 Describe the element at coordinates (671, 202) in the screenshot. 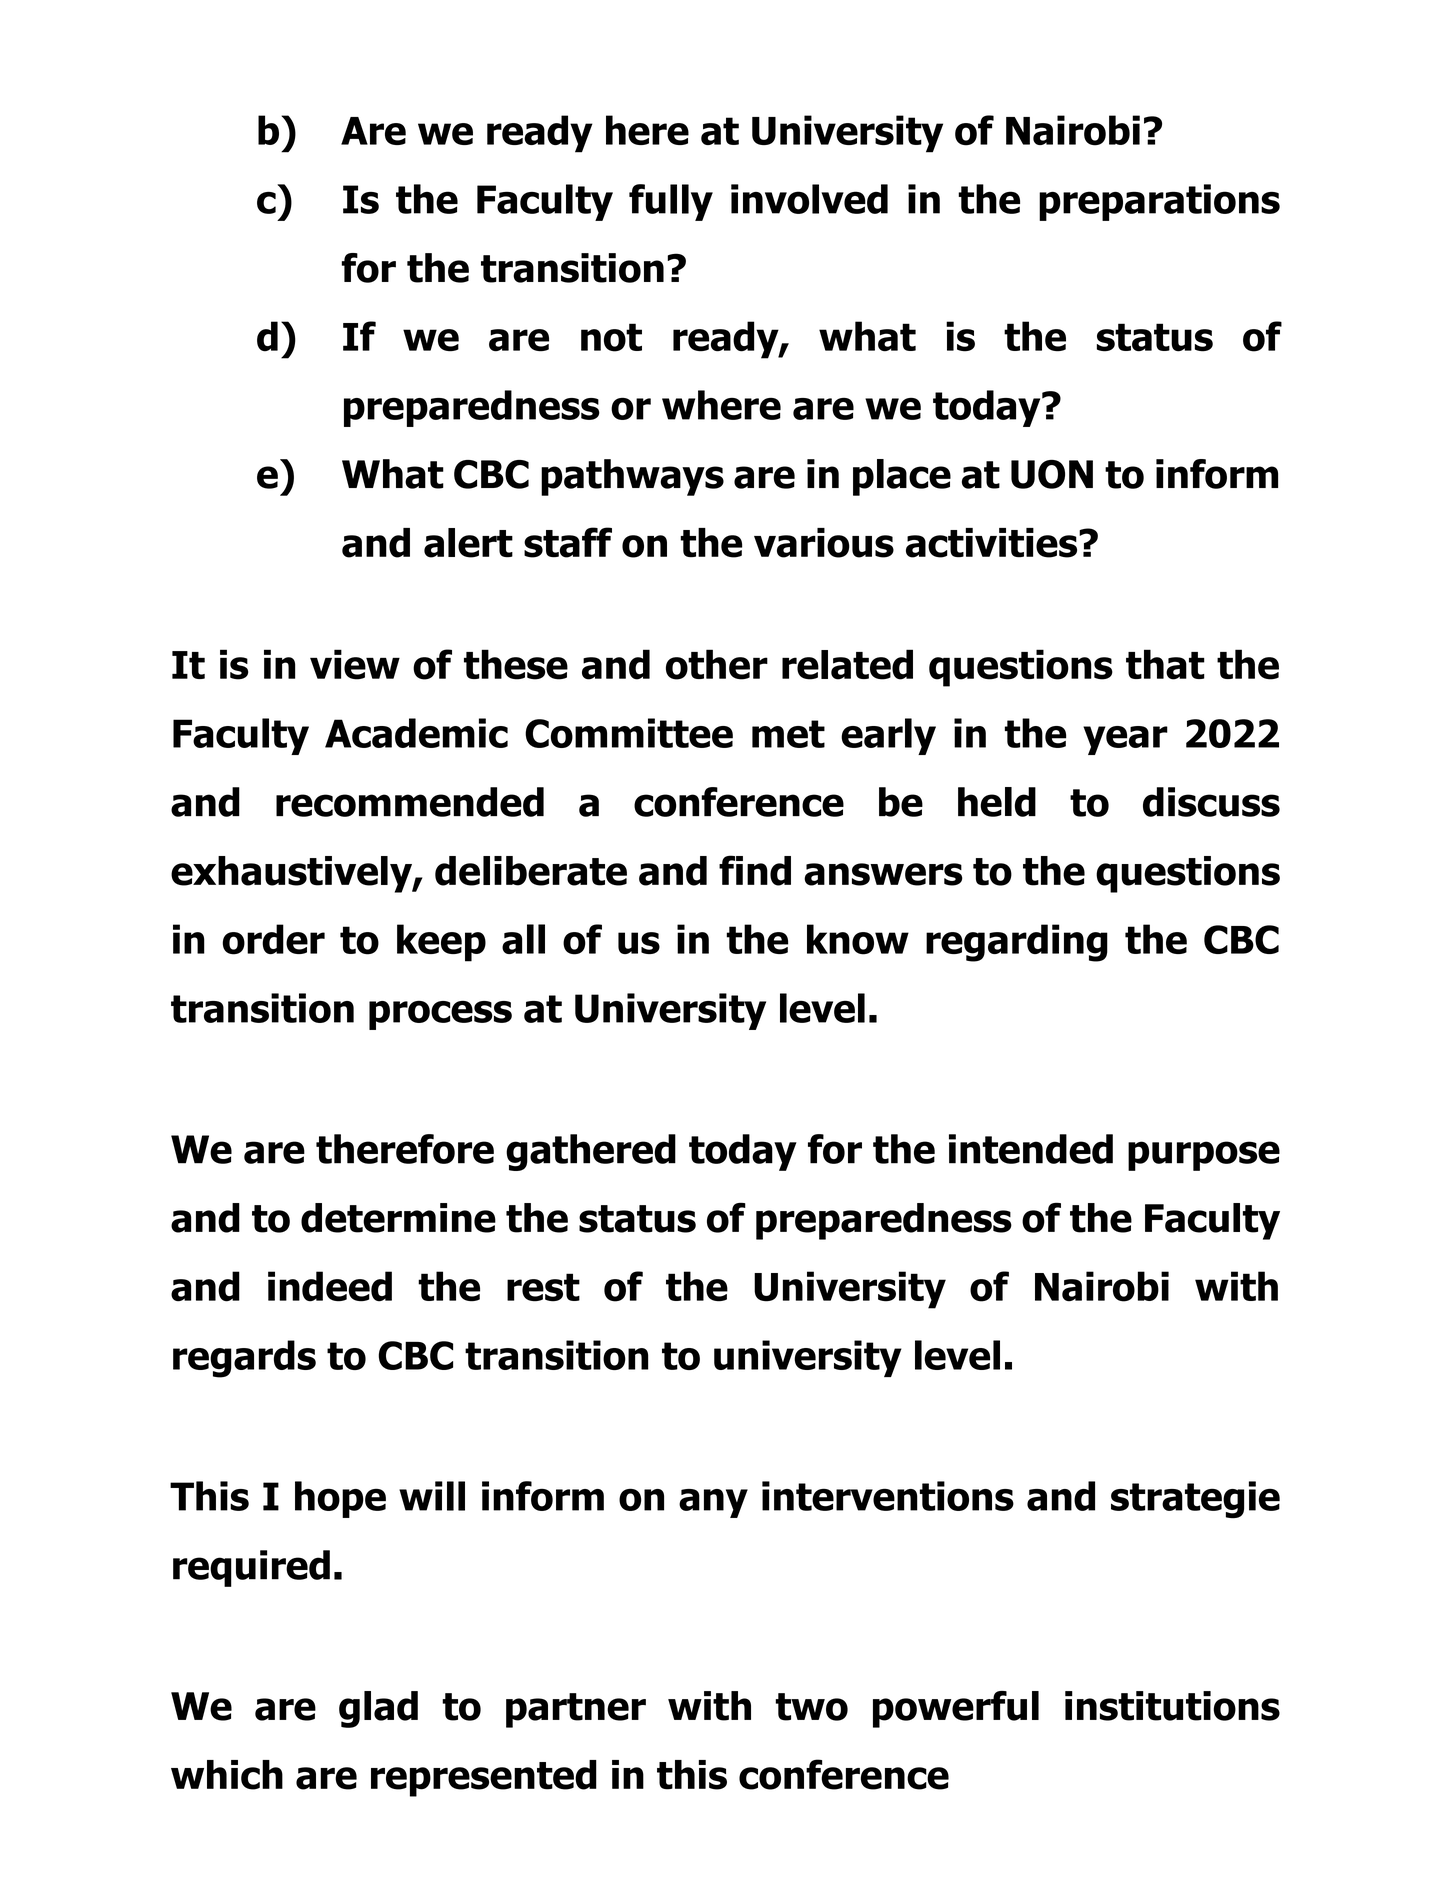

I see `fully` at that location.
